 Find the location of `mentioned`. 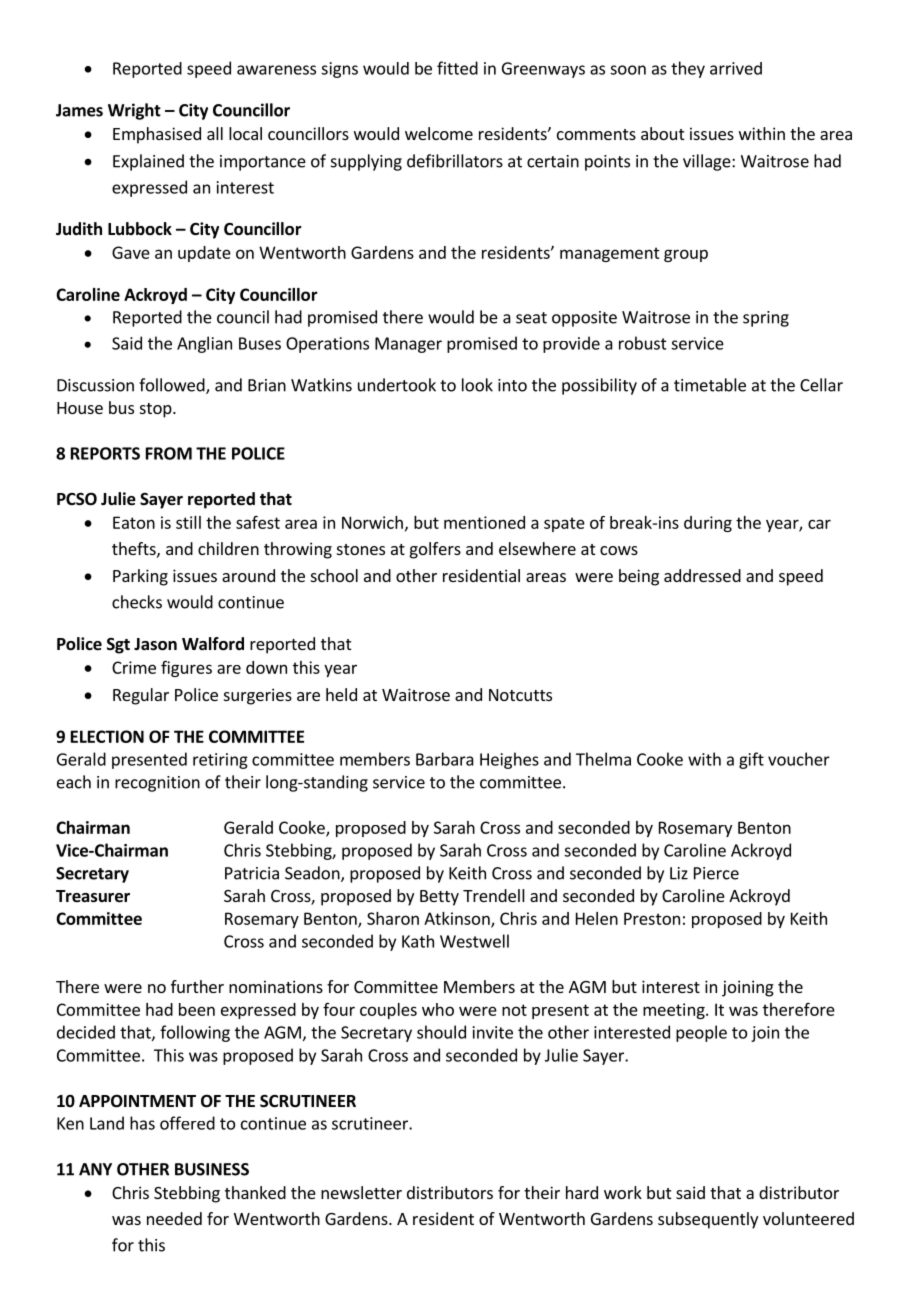

mentioned is located at coordinates (484, 522).
